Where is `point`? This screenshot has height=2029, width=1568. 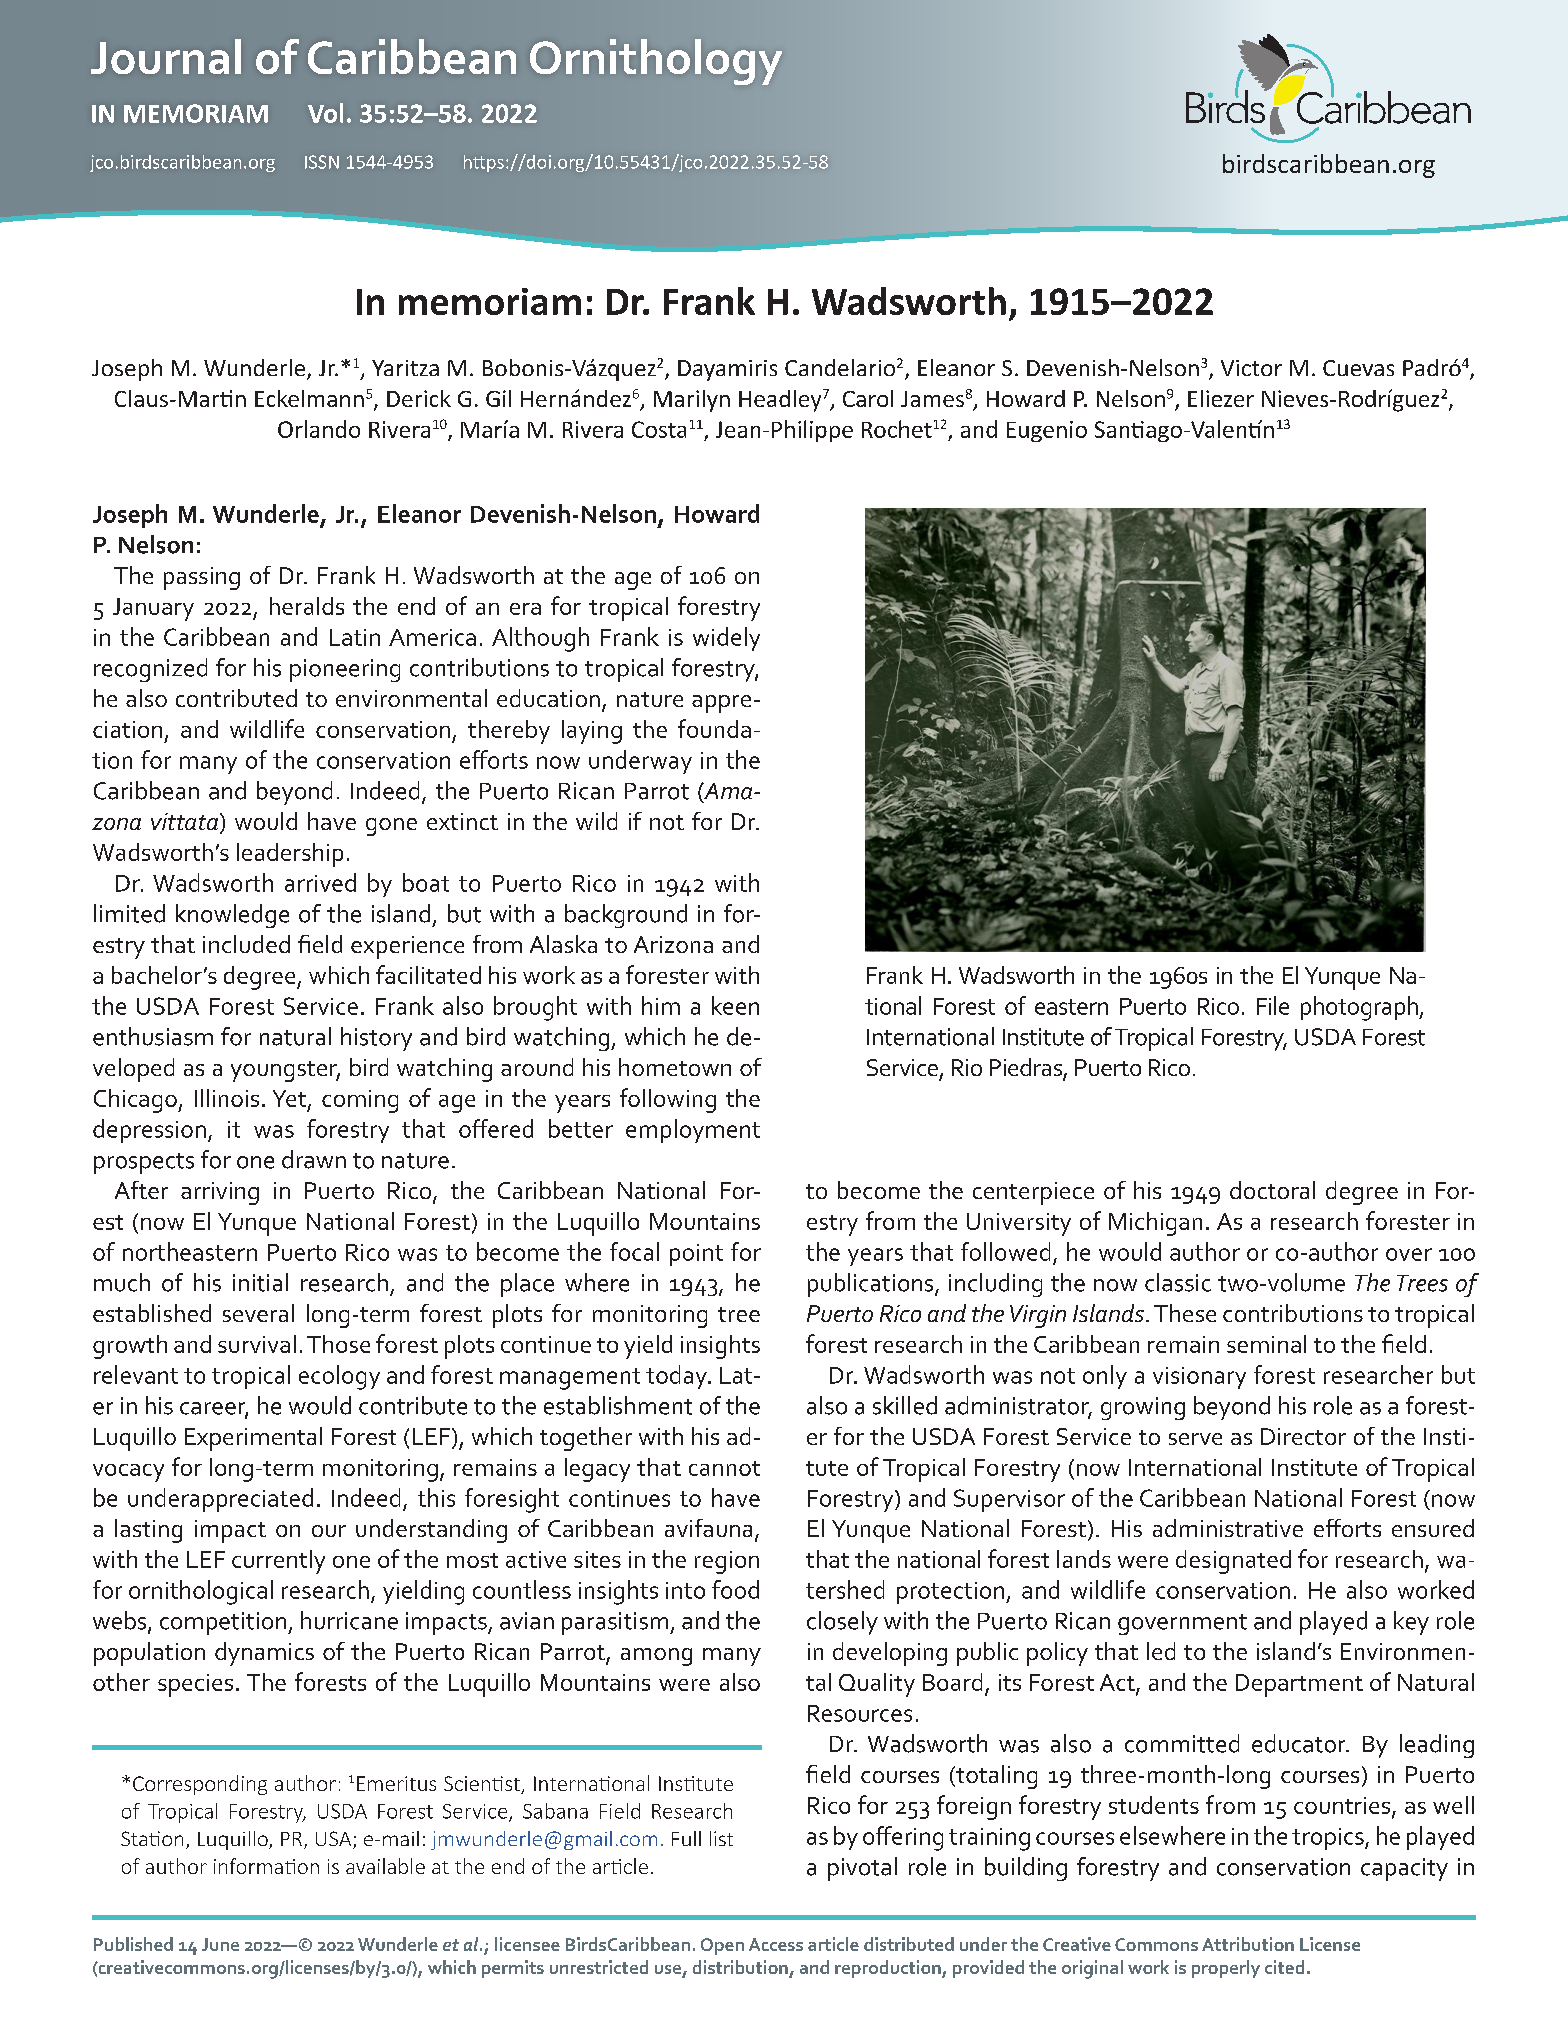 point is located at coordinates (696, 1255).
